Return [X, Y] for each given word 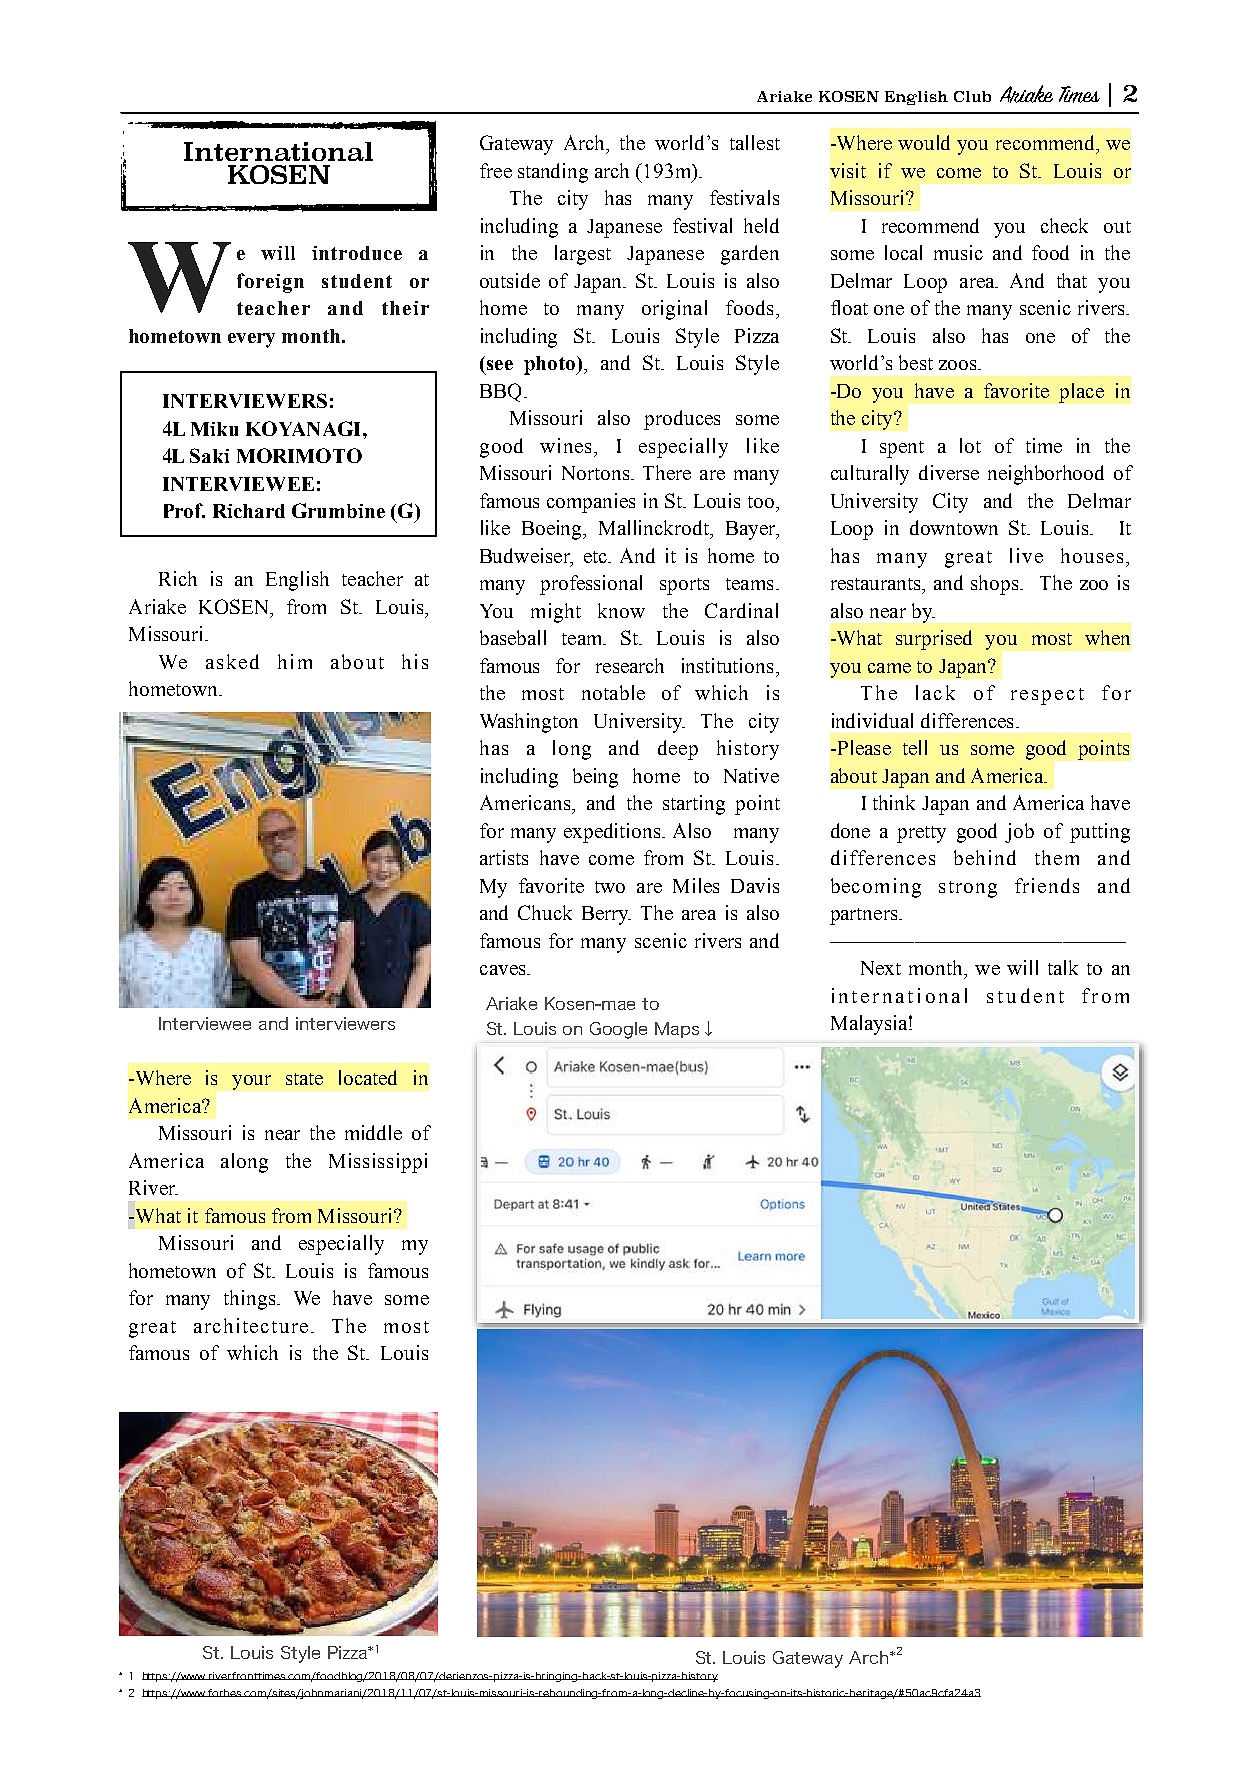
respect [1047, 696]
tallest [755, 142]
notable [613, 692]
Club [972, 96]
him [295, 661]
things [251, 1300]
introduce [357, 253]
